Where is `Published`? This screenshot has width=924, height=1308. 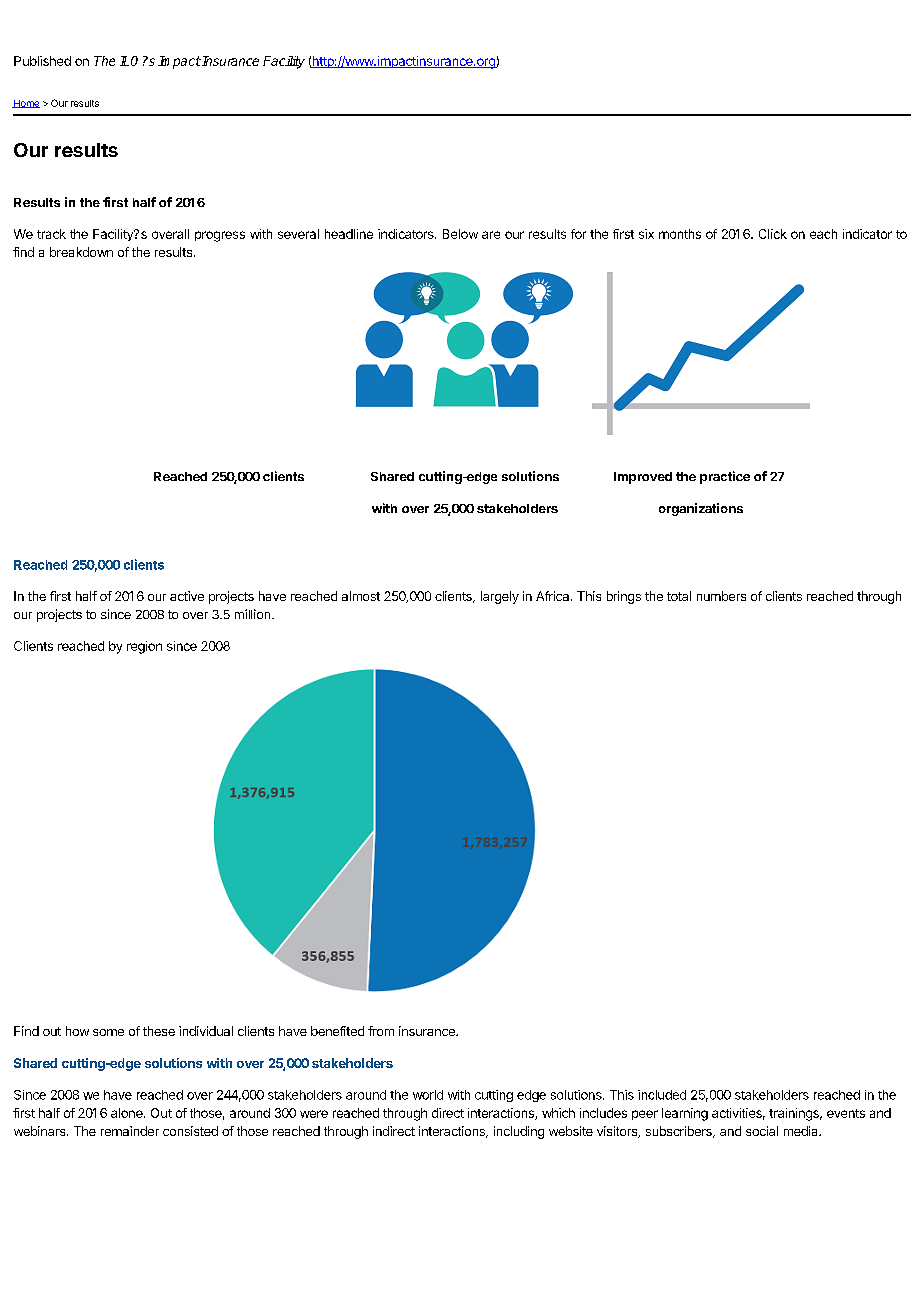
Published is located at coordinates (42, 61).
